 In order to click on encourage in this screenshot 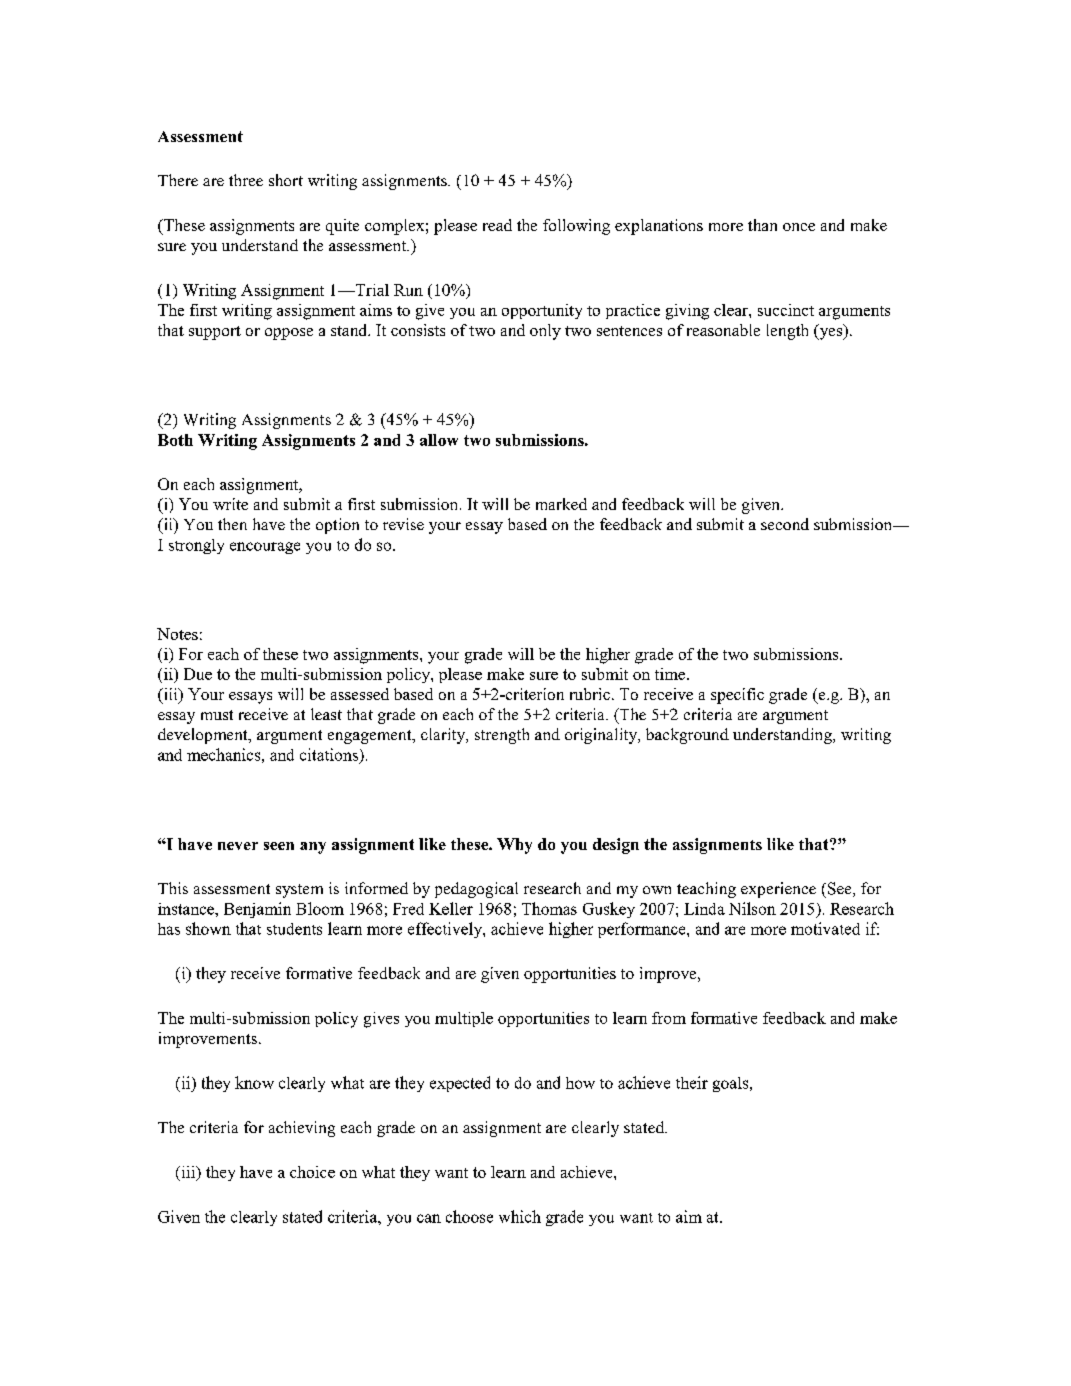, I will do `click(265, 548)`.
